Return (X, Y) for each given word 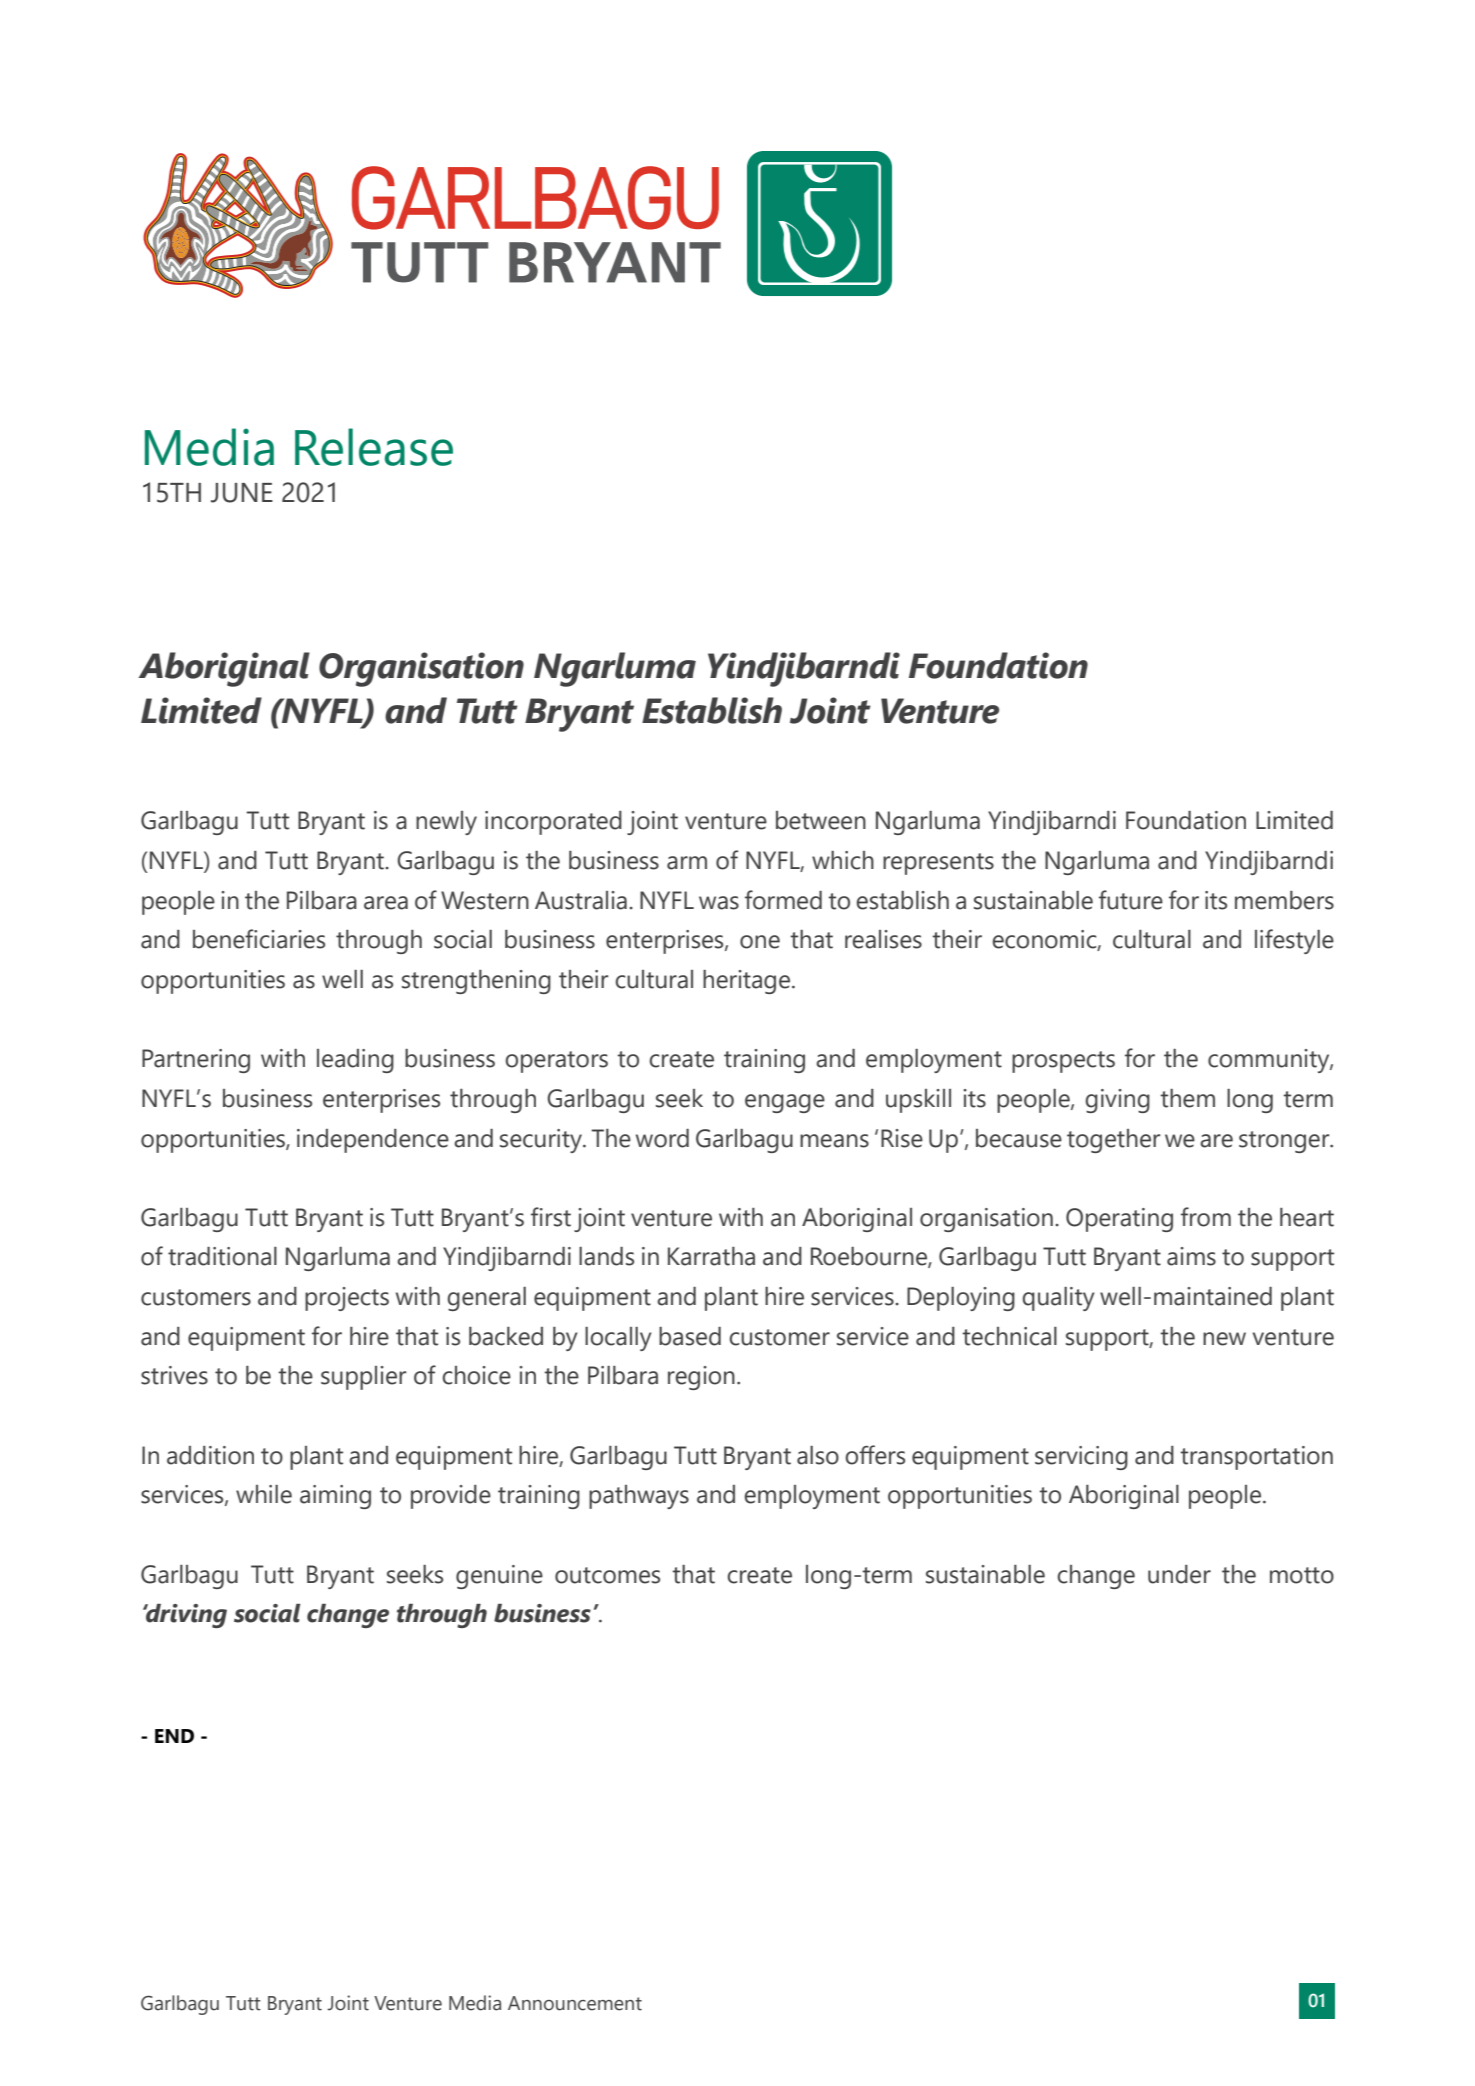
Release (374, 447)
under (1179, 1574)
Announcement (575, 2003)
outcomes (607, 1575)
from (1206, 1217)
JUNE (242, 493)
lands (606, 1256)
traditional (222, 1256)
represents (938, 864)
